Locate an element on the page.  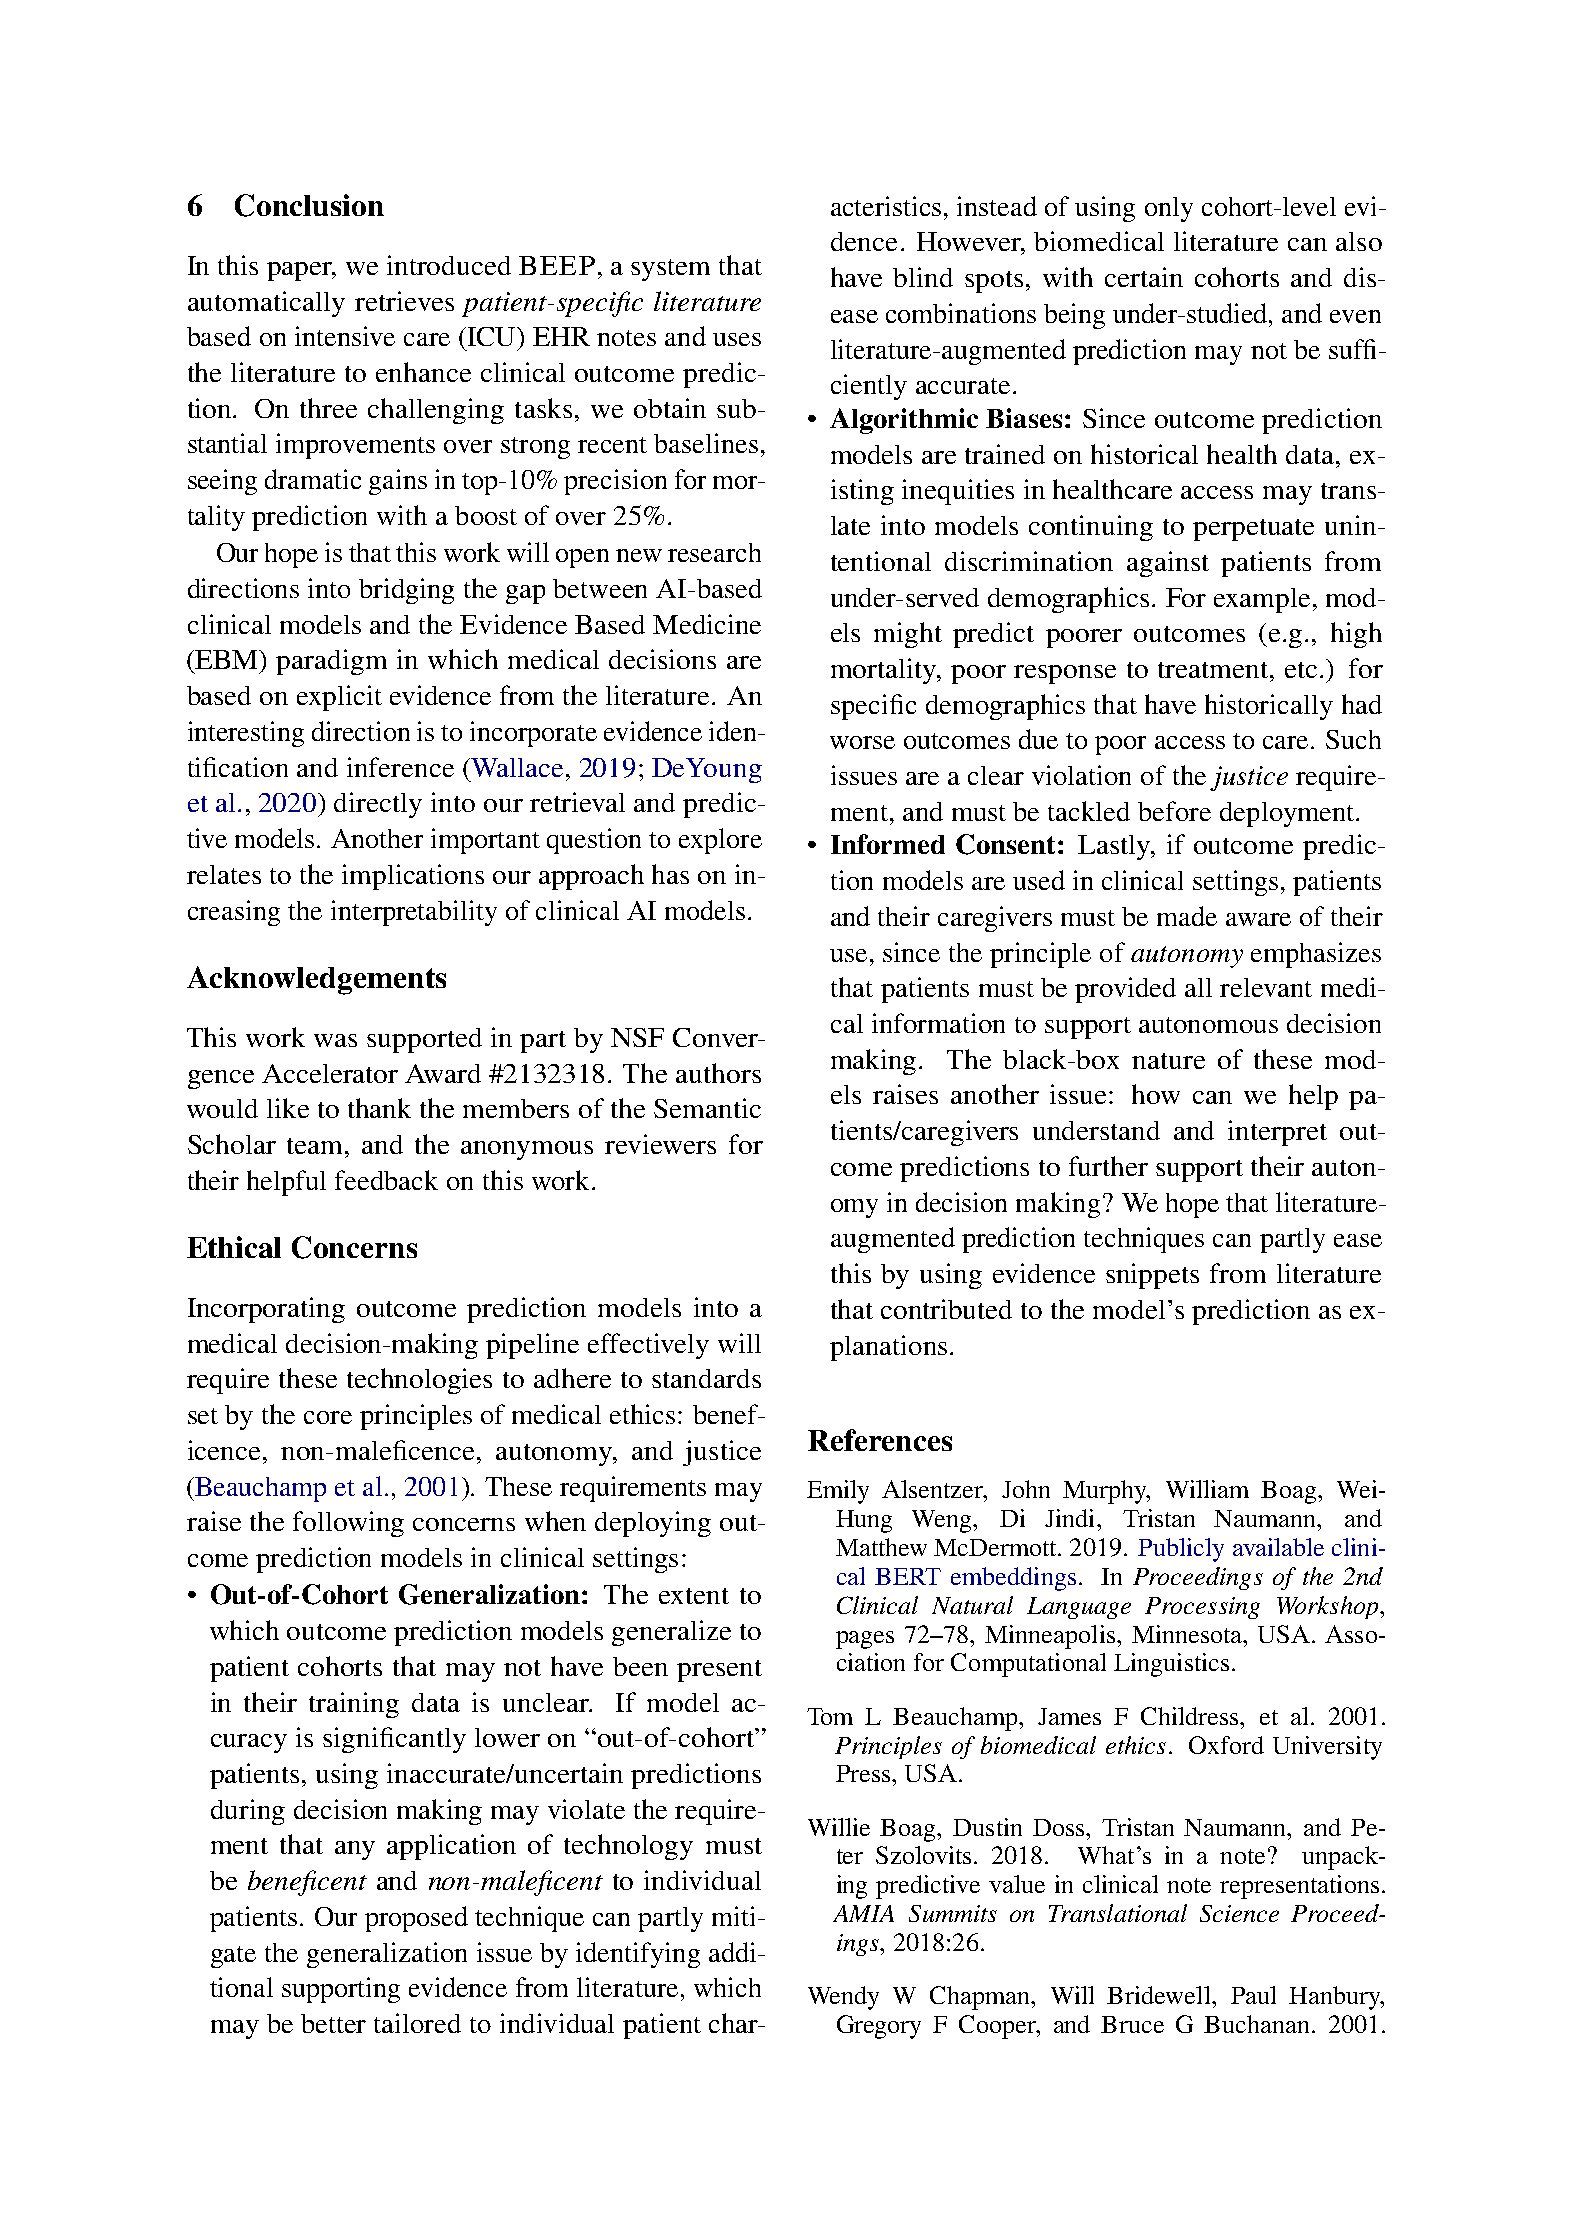
uses is located at coordinates (737, 339).
